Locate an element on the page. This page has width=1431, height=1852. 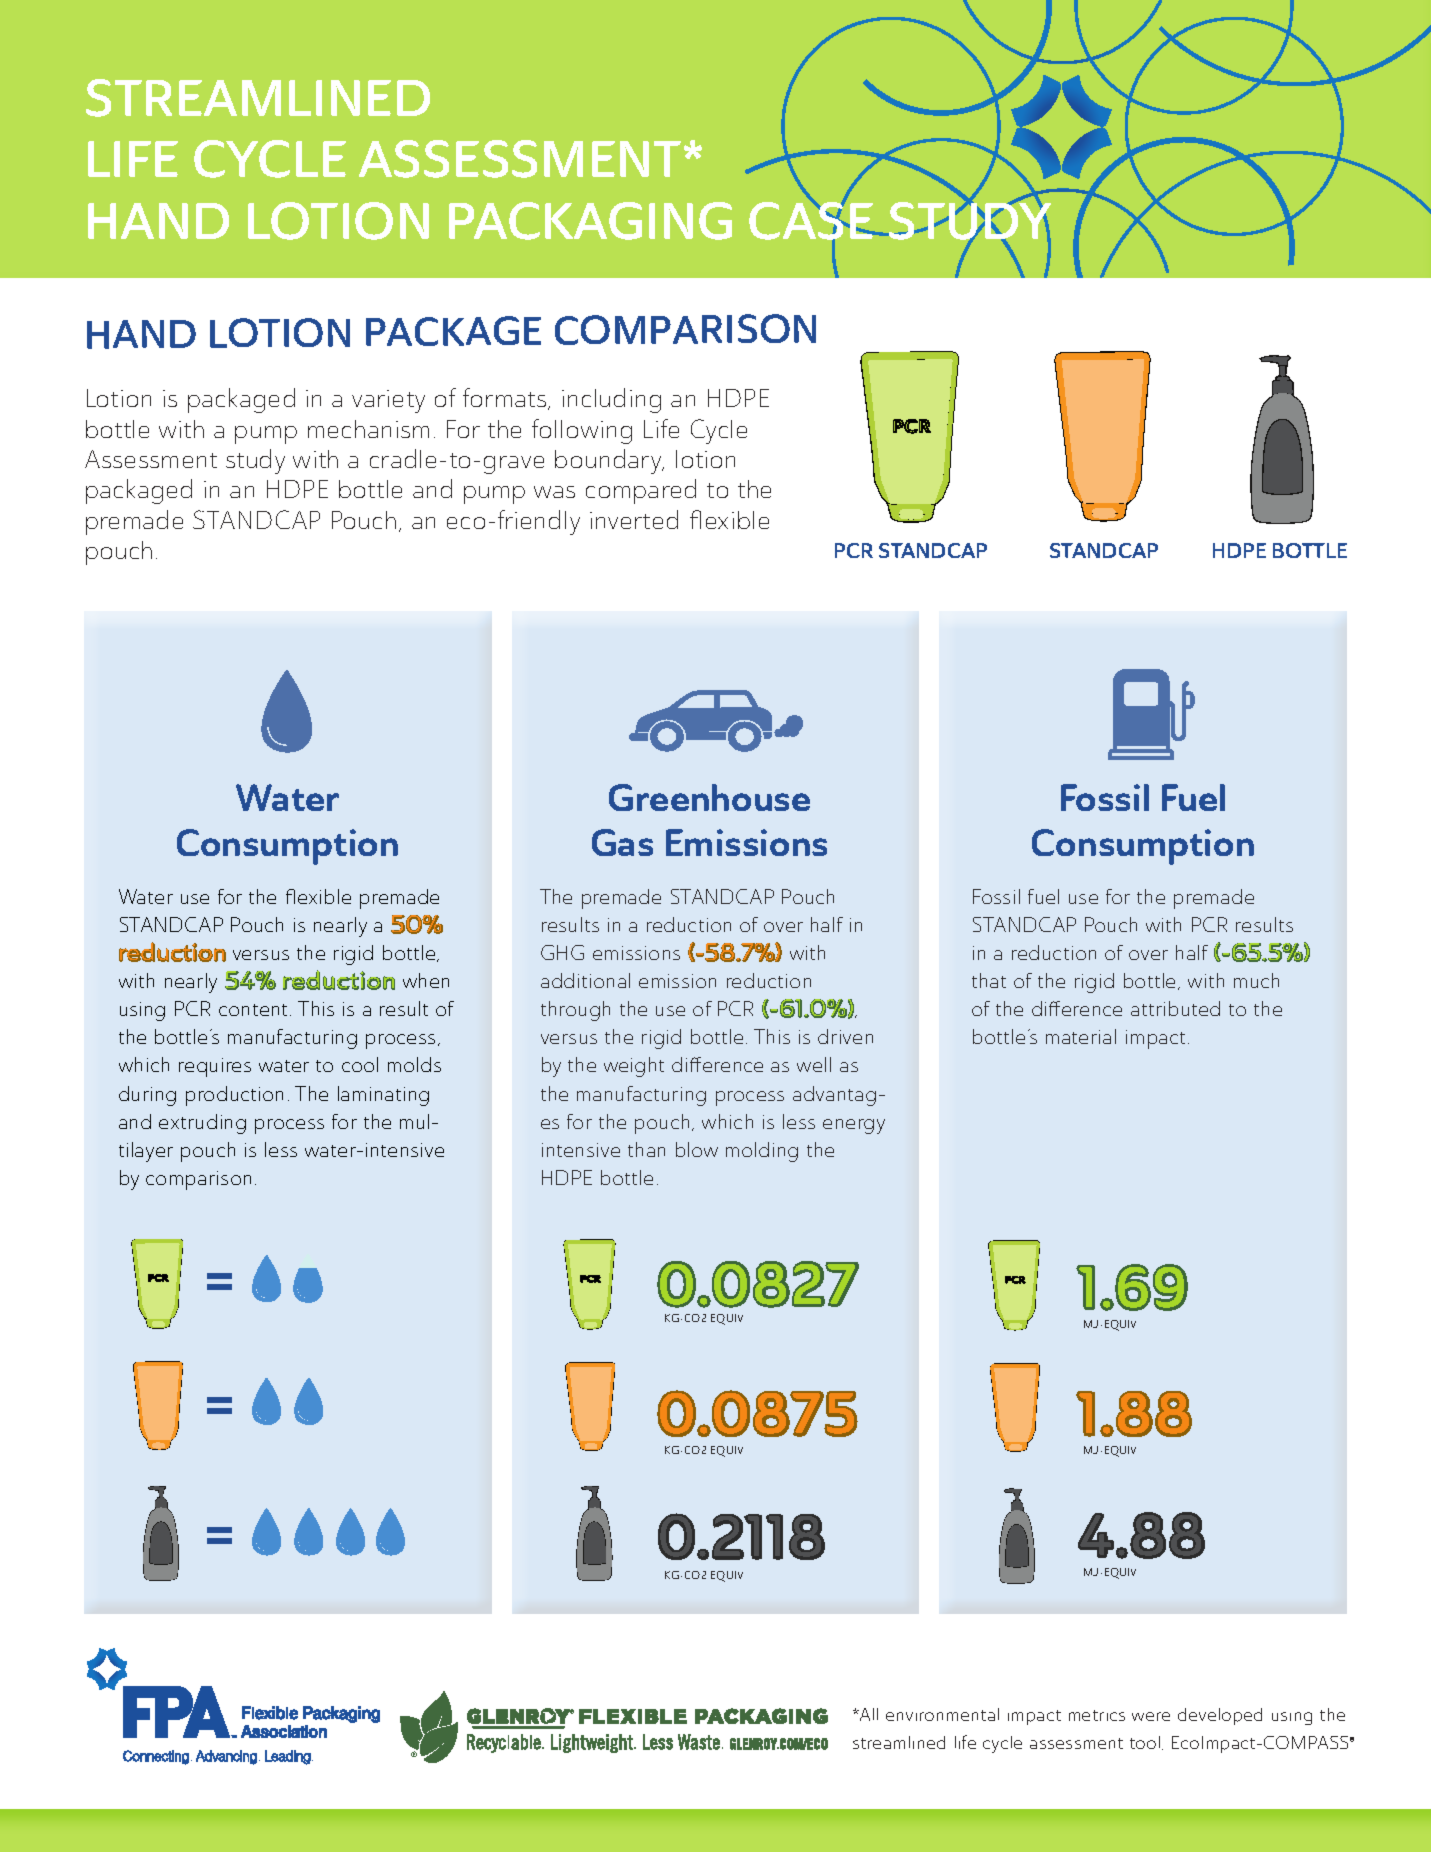
blow is located at coordinates (697, 1149).
